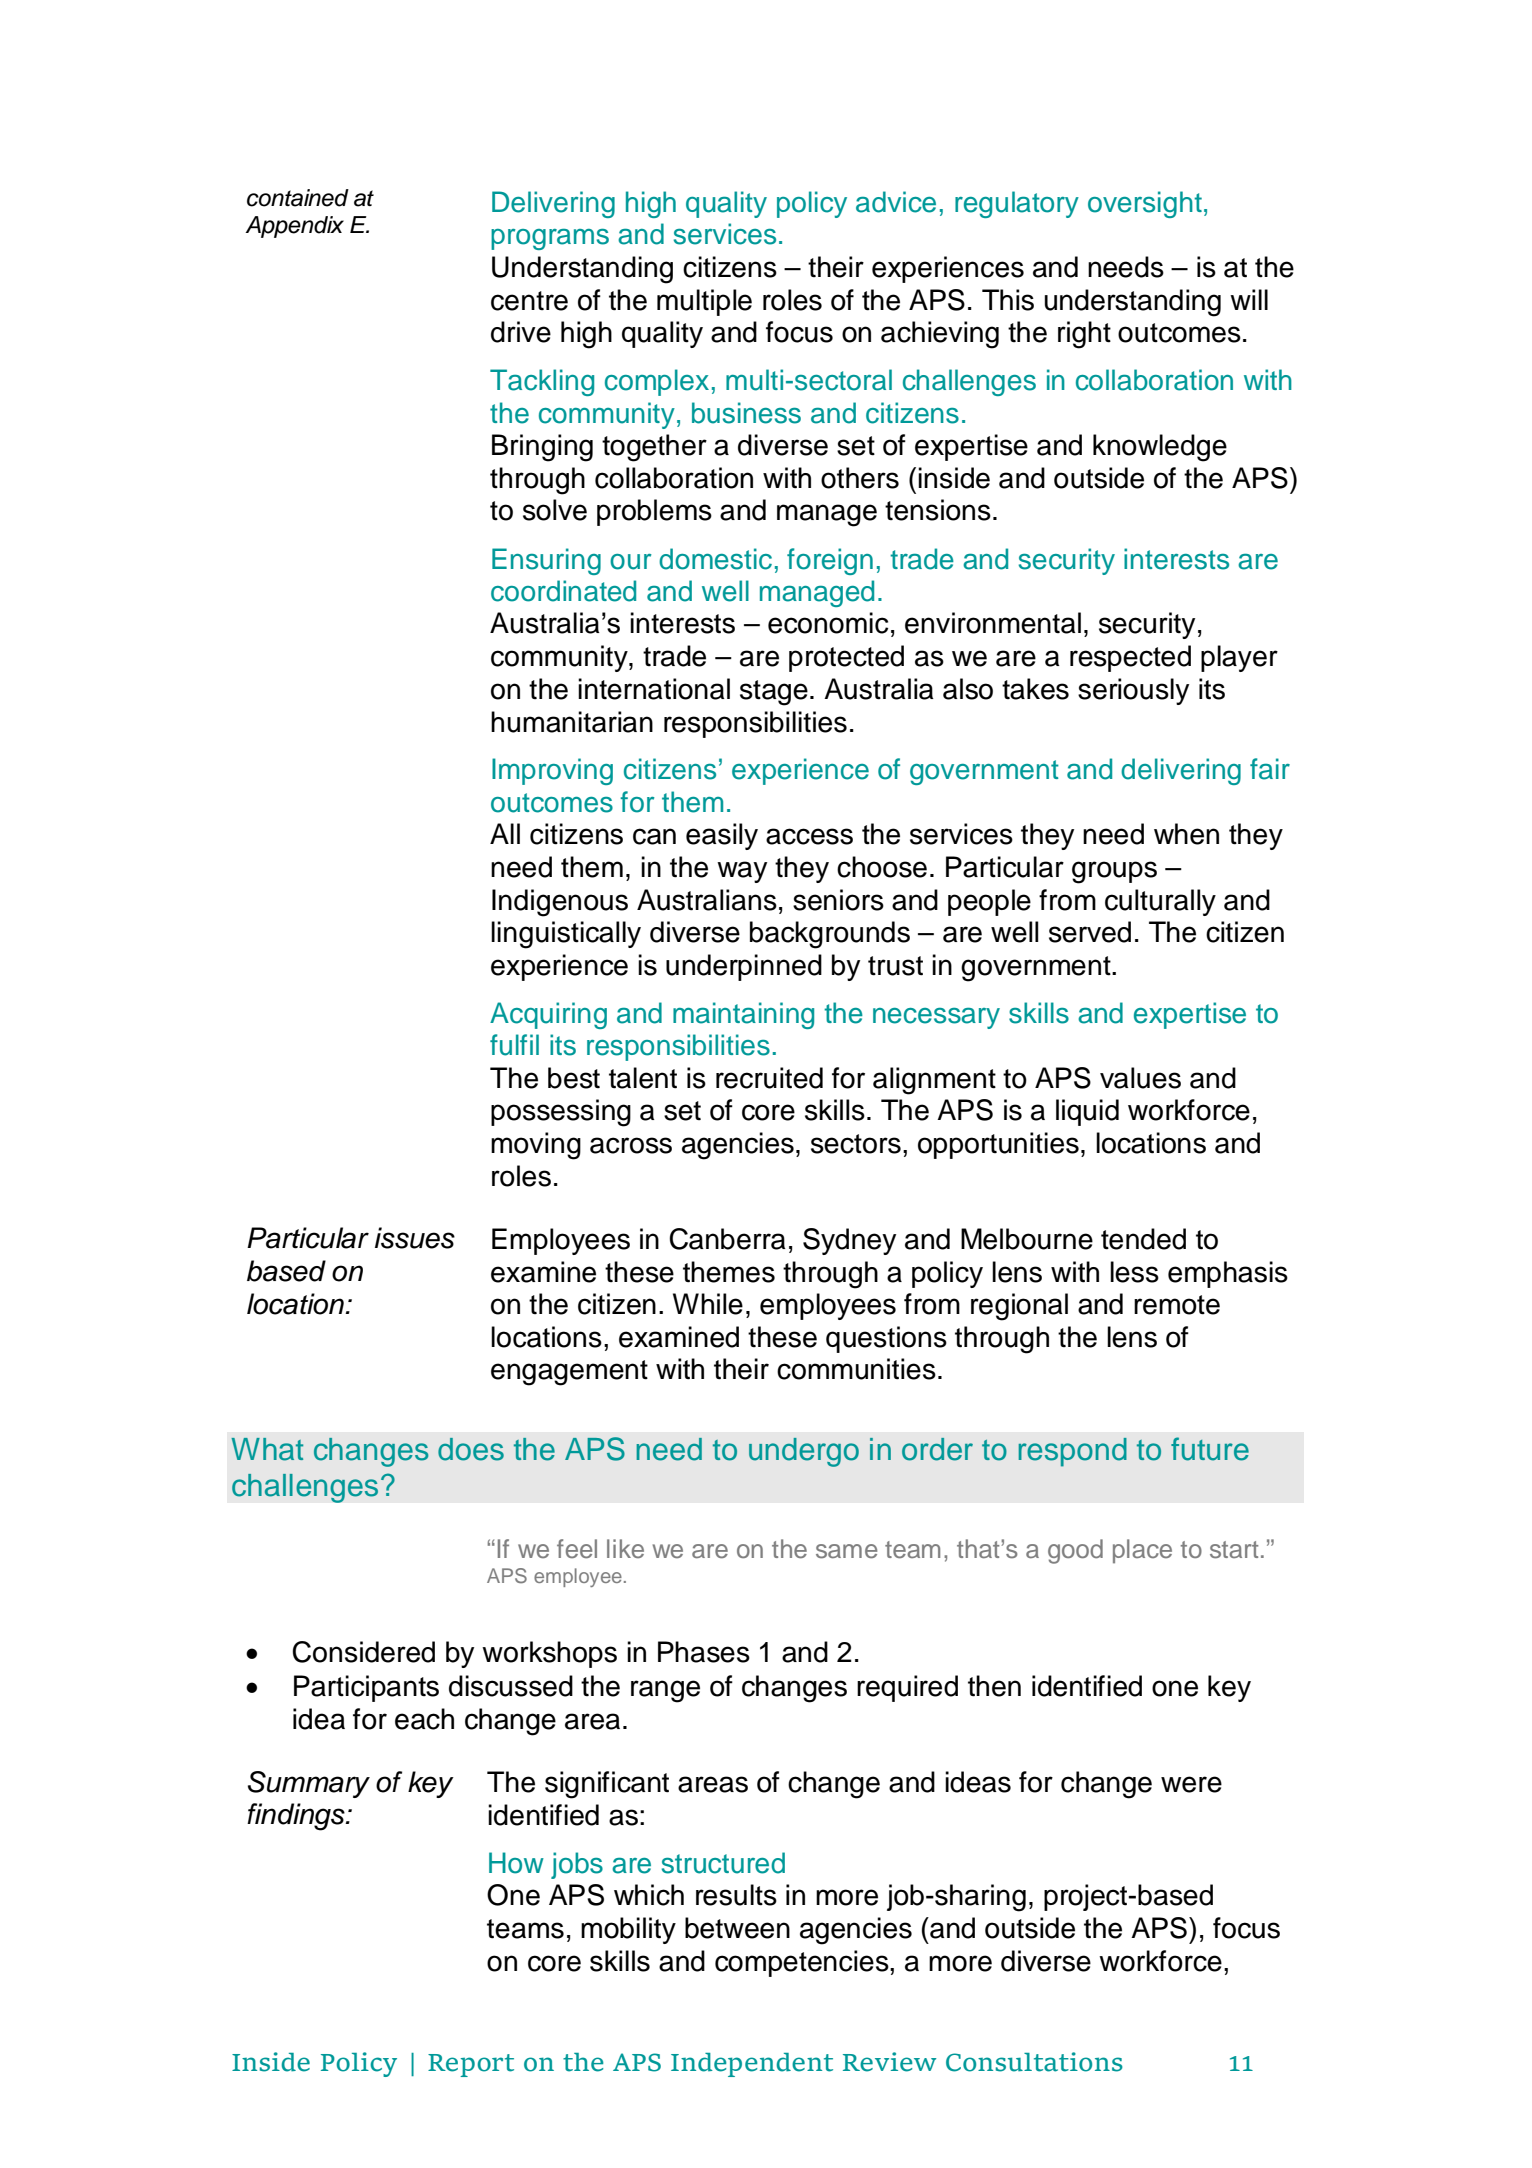  Describe the element at coordinates (471, 2065) in the image. I see `Report` at that location.
